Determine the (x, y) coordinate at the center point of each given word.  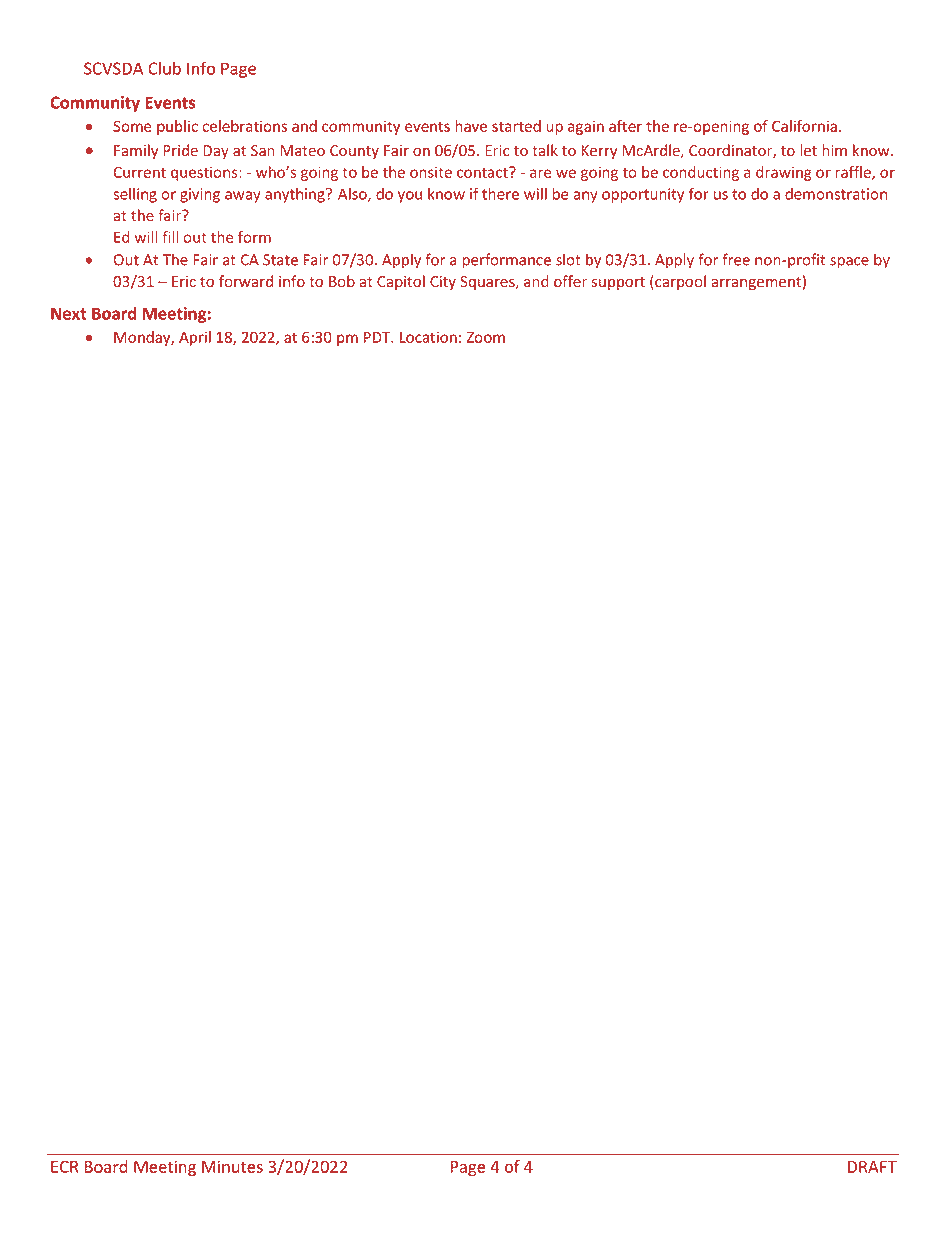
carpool (679, 282)
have (471, 126)
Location (428, 337)
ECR (65, 1166)
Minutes (232, 1166)
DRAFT (872, 1167)
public (177, 127)
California (804, 126)
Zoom (485, 337)
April (195, 338)
